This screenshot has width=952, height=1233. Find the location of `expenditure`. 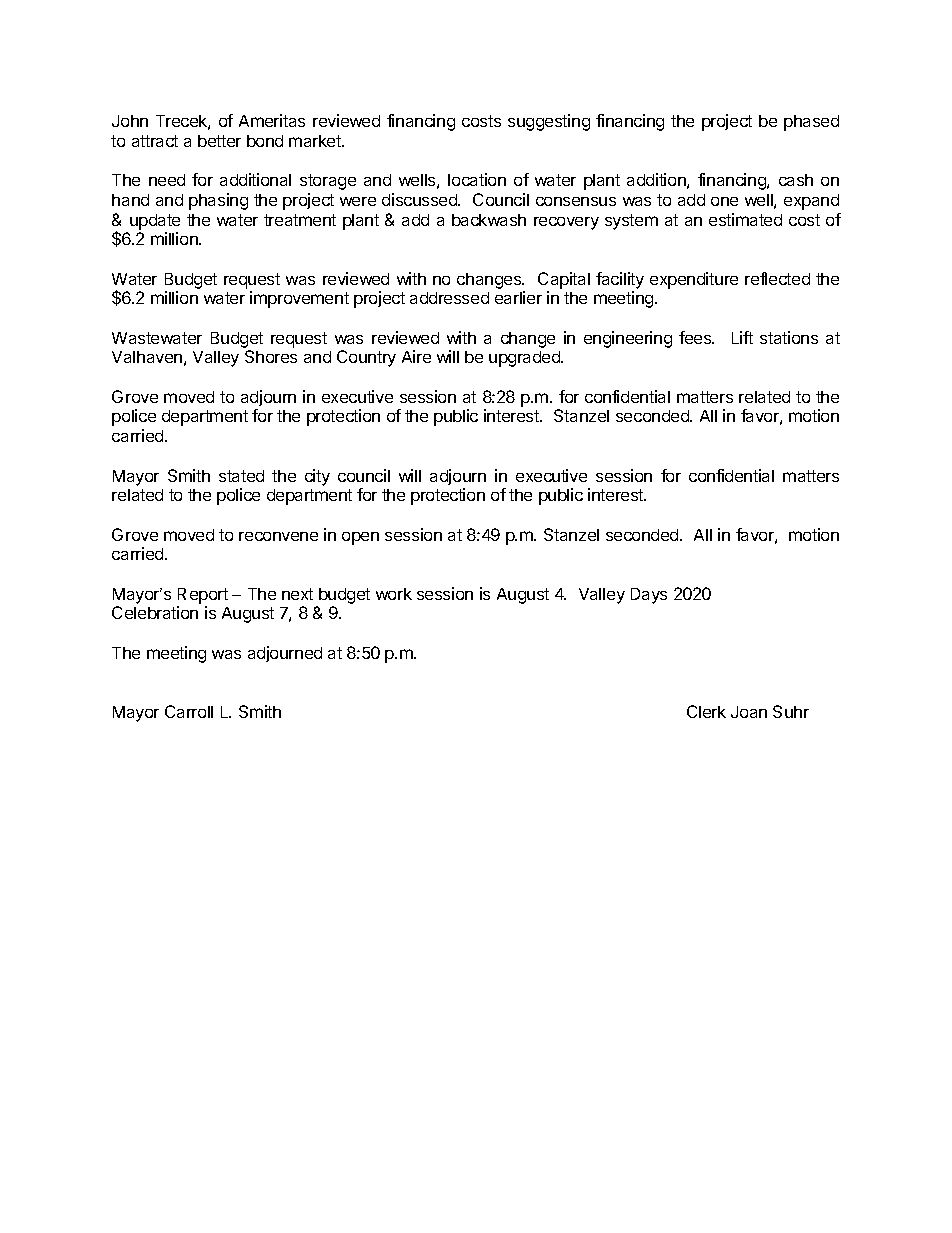

expenditure is located at coordinates (694, 280).
